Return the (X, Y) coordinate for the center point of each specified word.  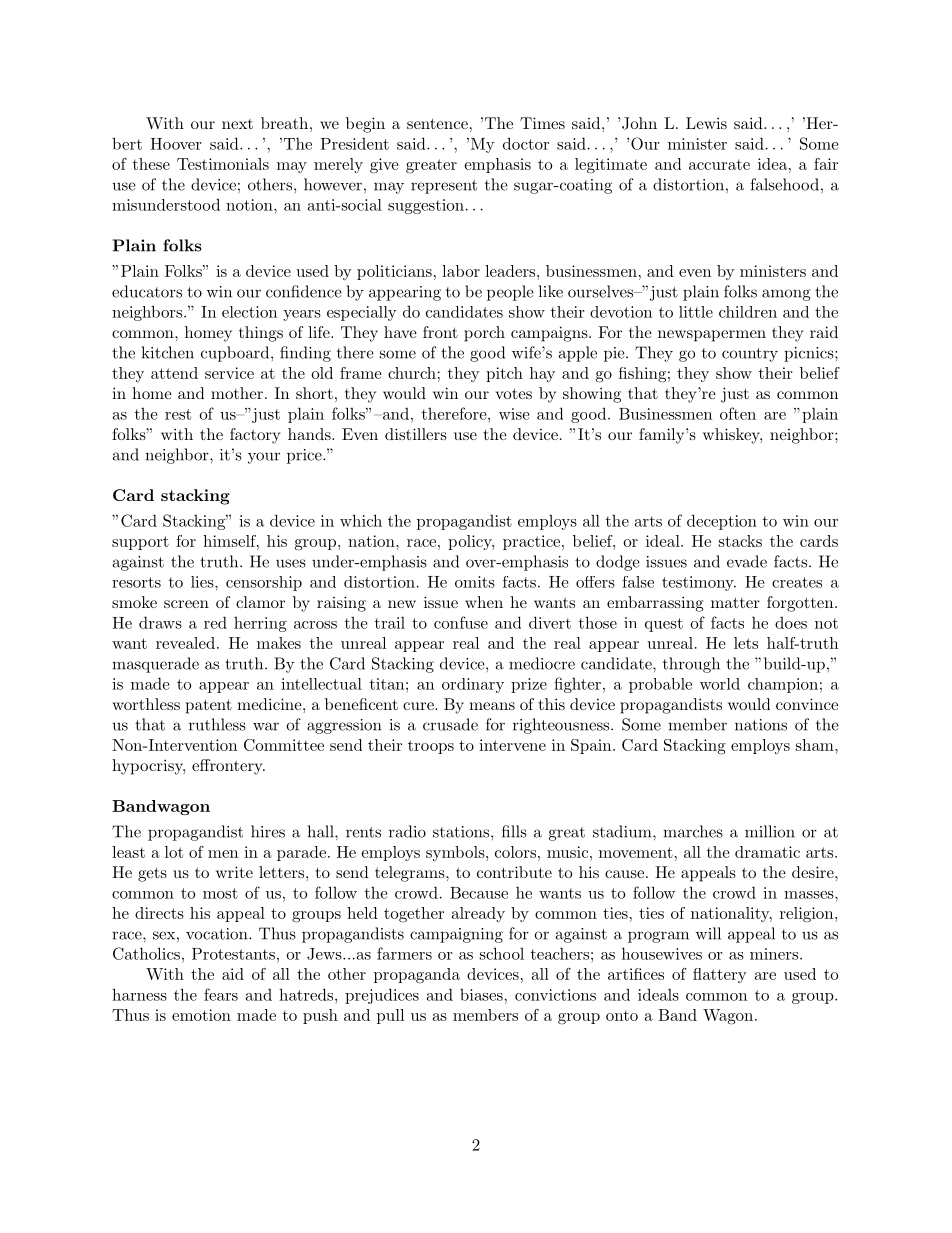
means (492, 706)
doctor (526, 143)
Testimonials (223, 164)
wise (514, 414)
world (720, 684)
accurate (719, 164)
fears (221, 994)
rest (178, 414)
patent (209, 706)
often (738, 413)
